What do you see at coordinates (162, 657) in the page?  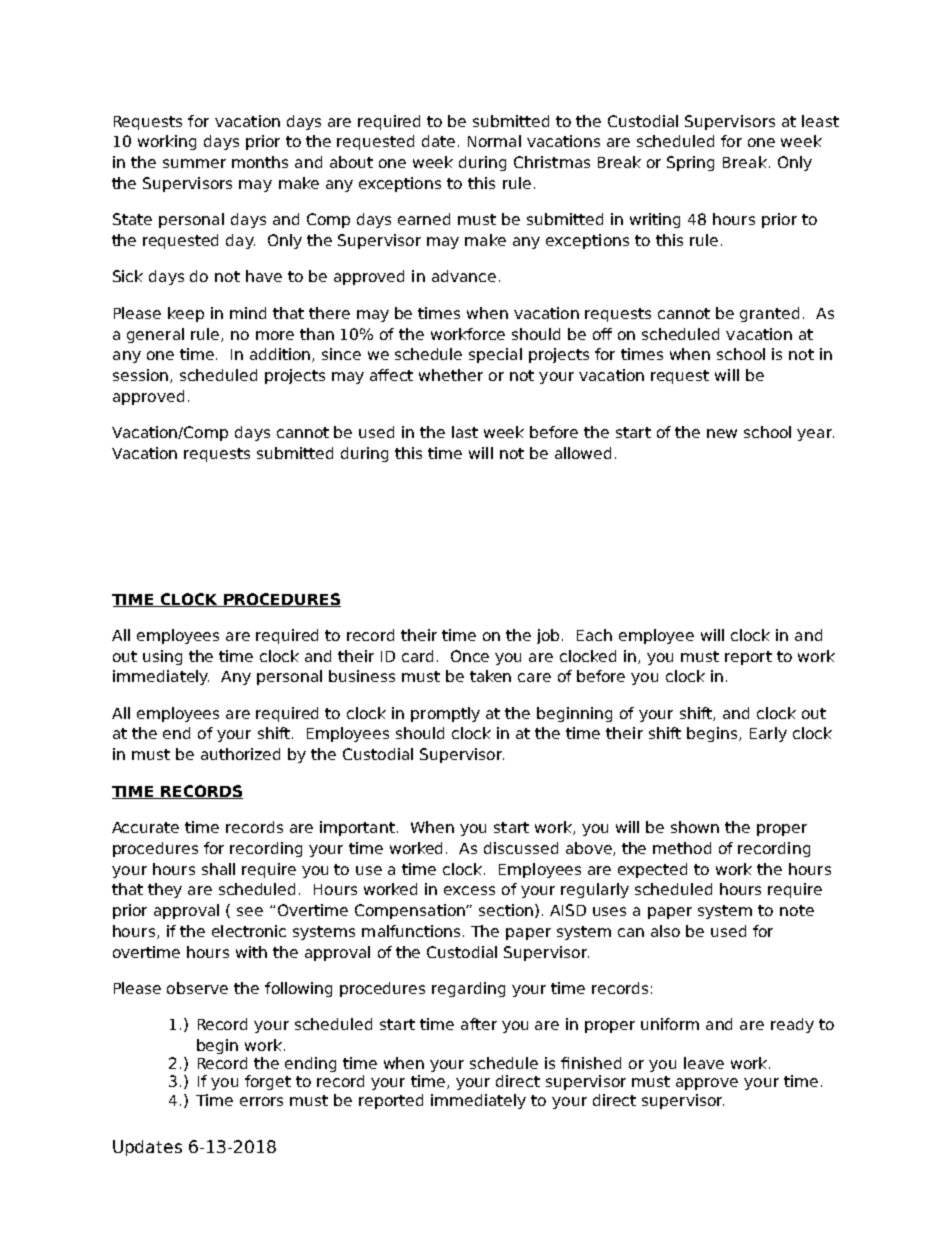 I see `using` at bounding box center [162, 657].
